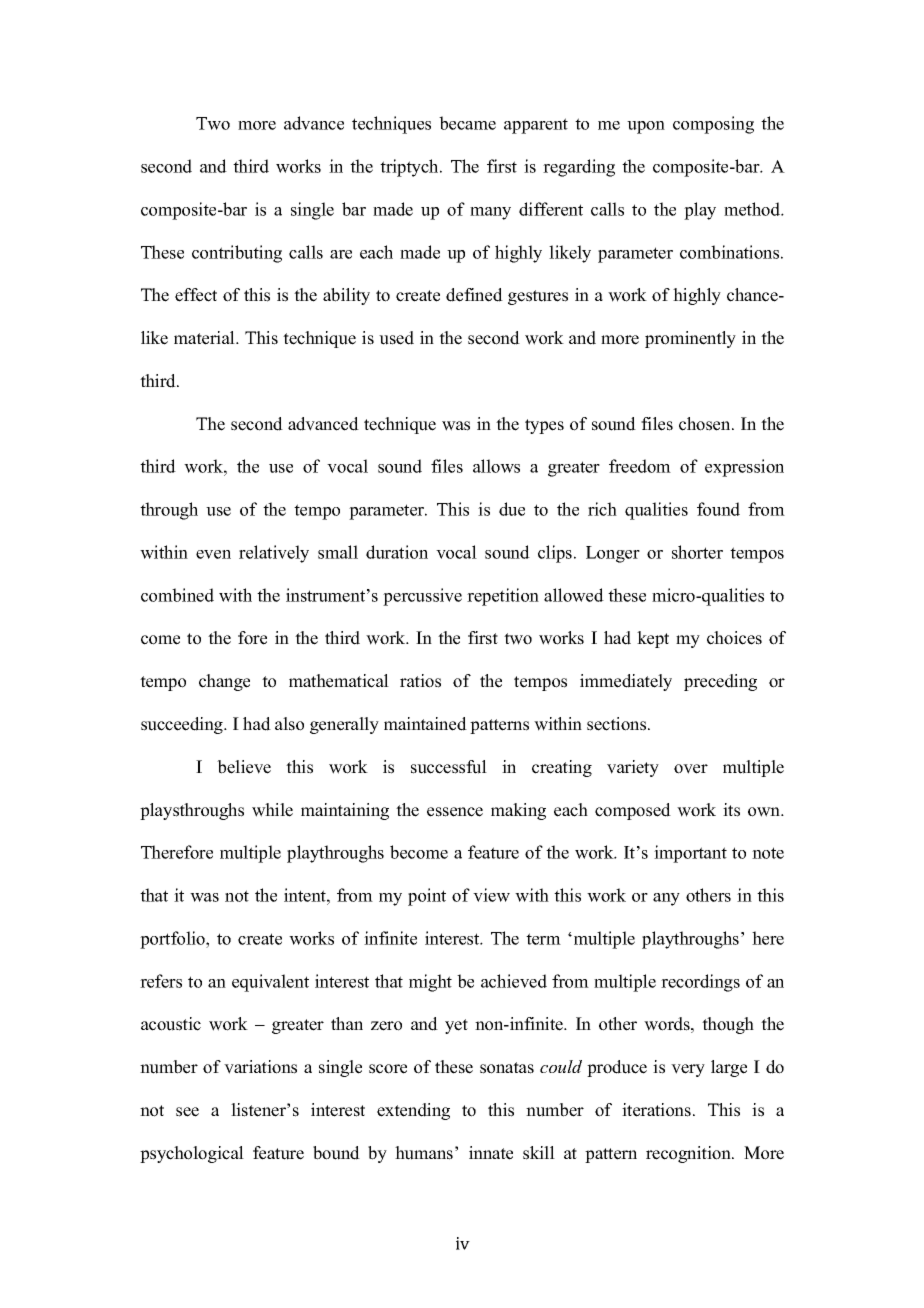  What do you see at coordinates (491, 1153) in the document?
I see `innate` at bounding box center [491, 1153].
